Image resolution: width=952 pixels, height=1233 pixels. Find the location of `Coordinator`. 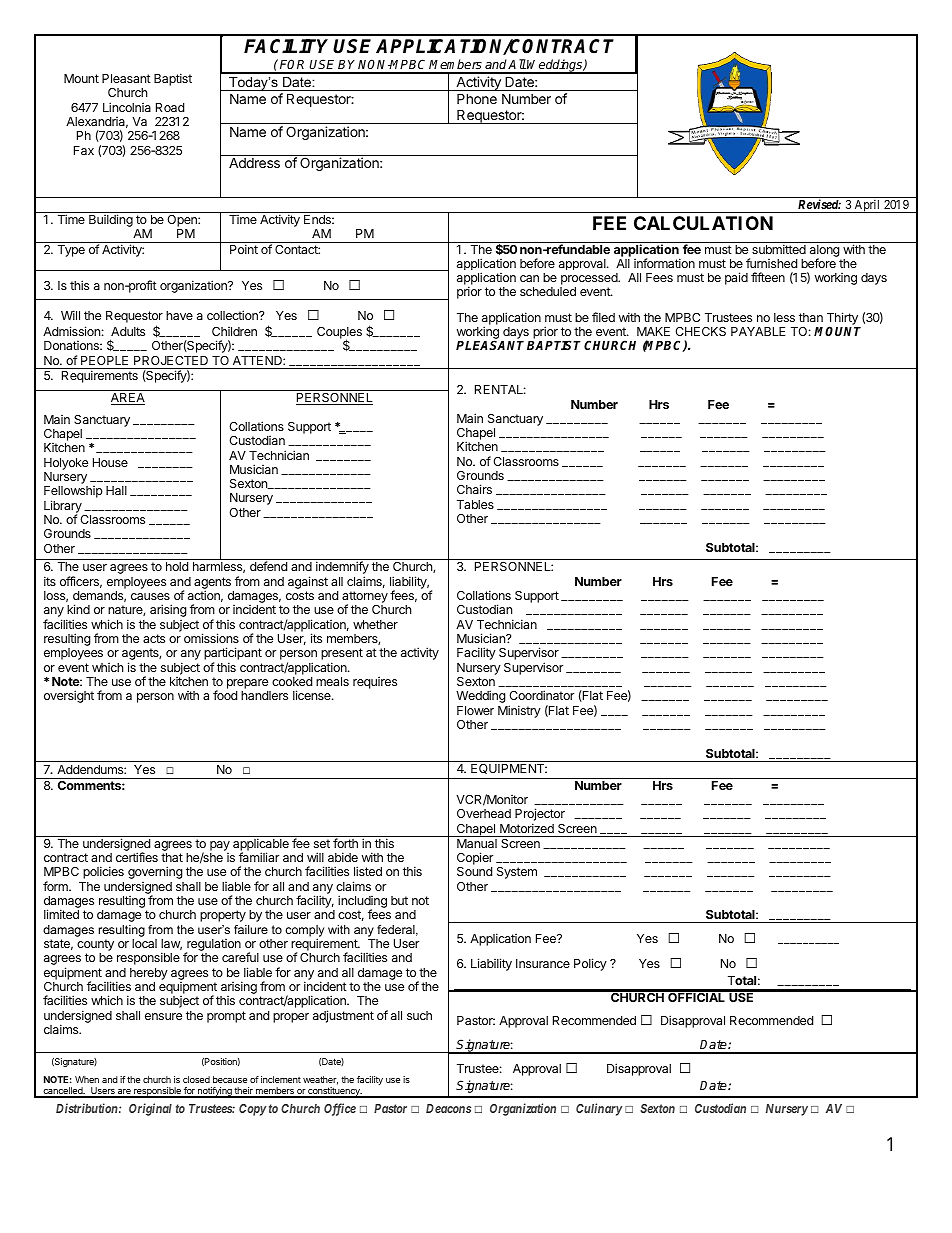

Coordinator is located at coordinates (541, 695).
